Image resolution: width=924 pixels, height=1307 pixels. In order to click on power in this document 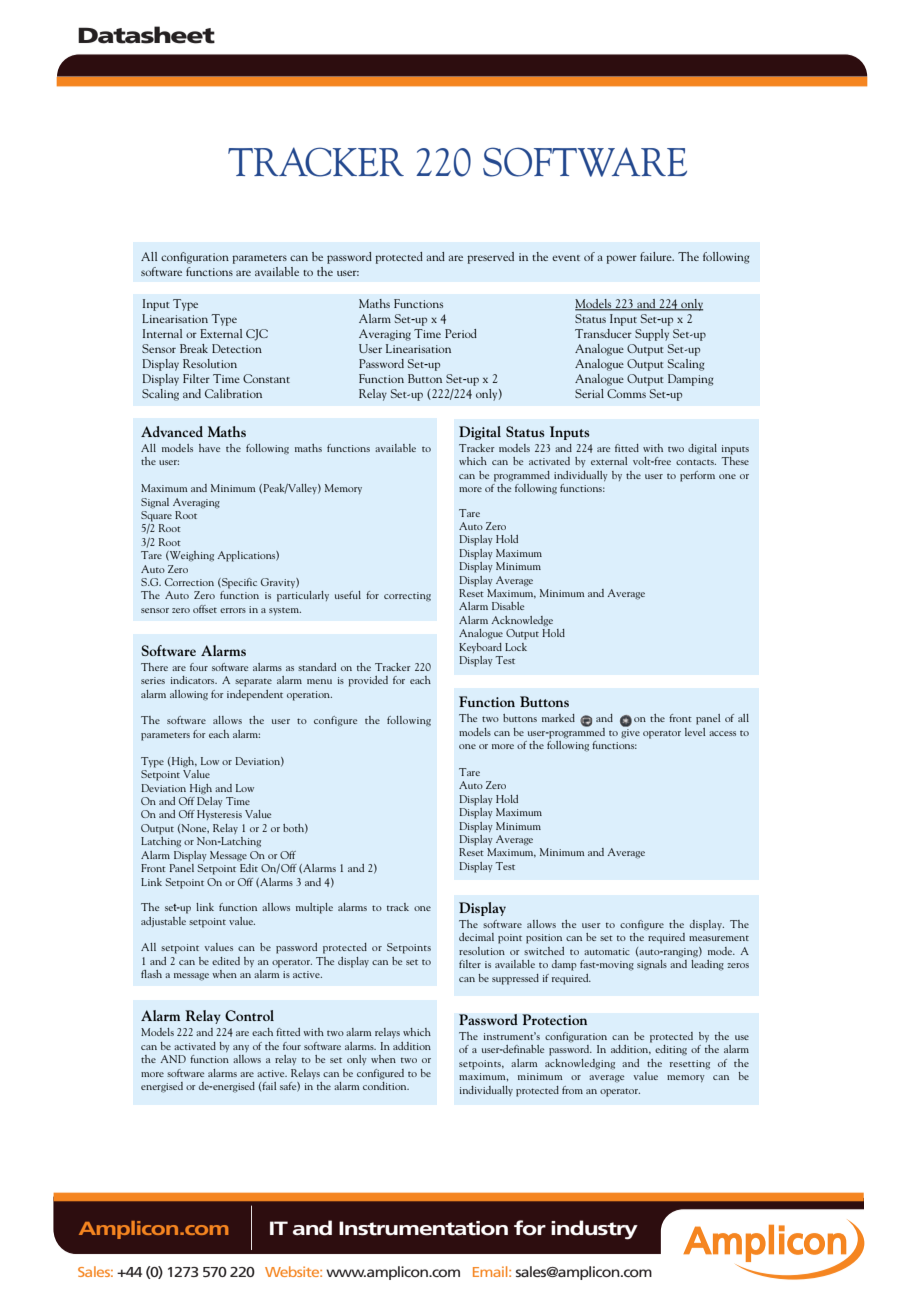, I will do `click(621, 259)`.
